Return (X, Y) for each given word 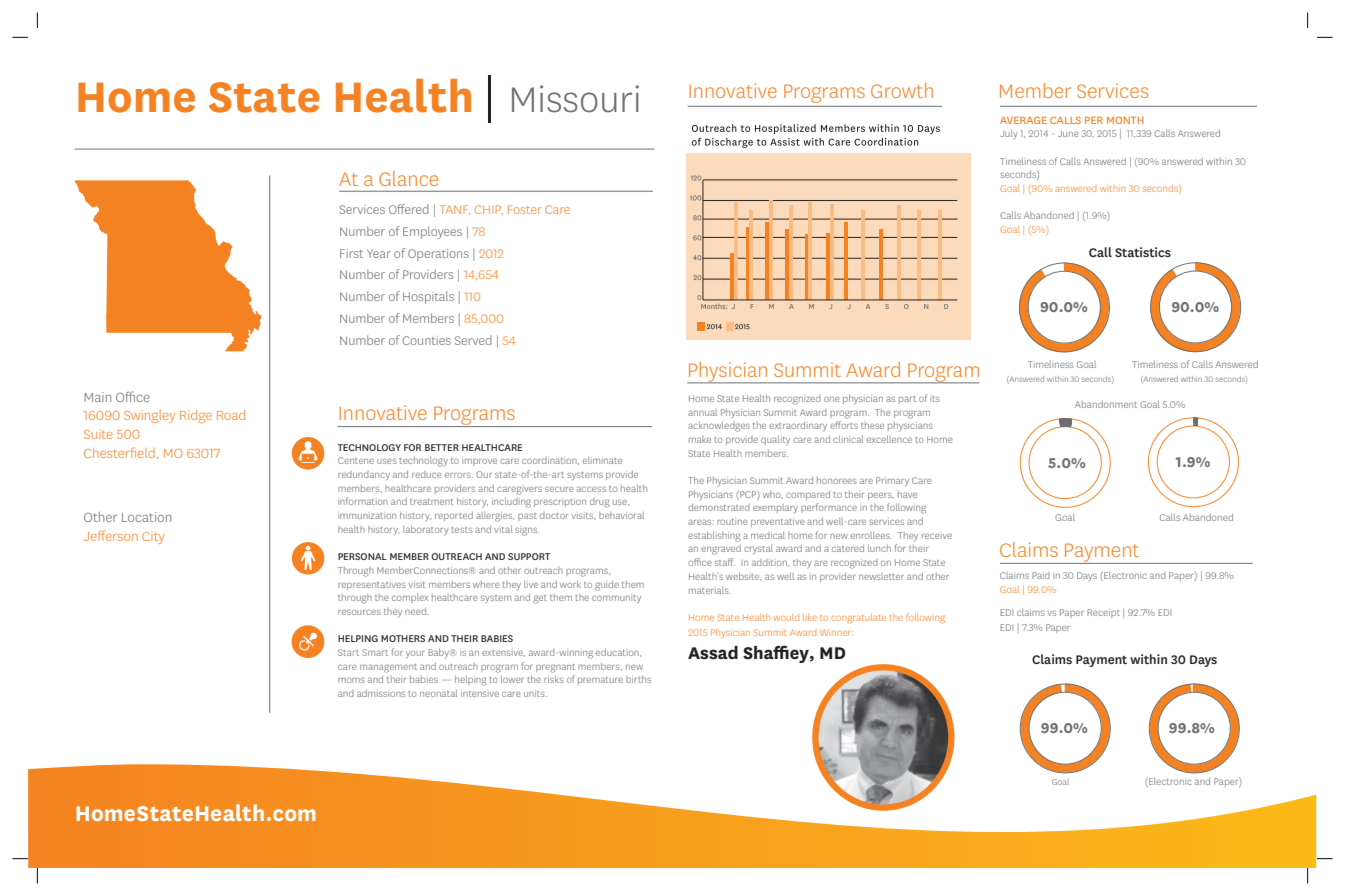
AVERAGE (1023, 120)
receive (937, 536)
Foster (524, 209)
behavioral (621, 515)
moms (351, 680)
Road (231, 415)
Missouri (575, 99)
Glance (408, 178)
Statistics (1143, 252)
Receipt (1103, 613)
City (153, 537)
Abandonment (1106, 404)
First (351, 253)
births (638, 679)
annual (702, 412)
